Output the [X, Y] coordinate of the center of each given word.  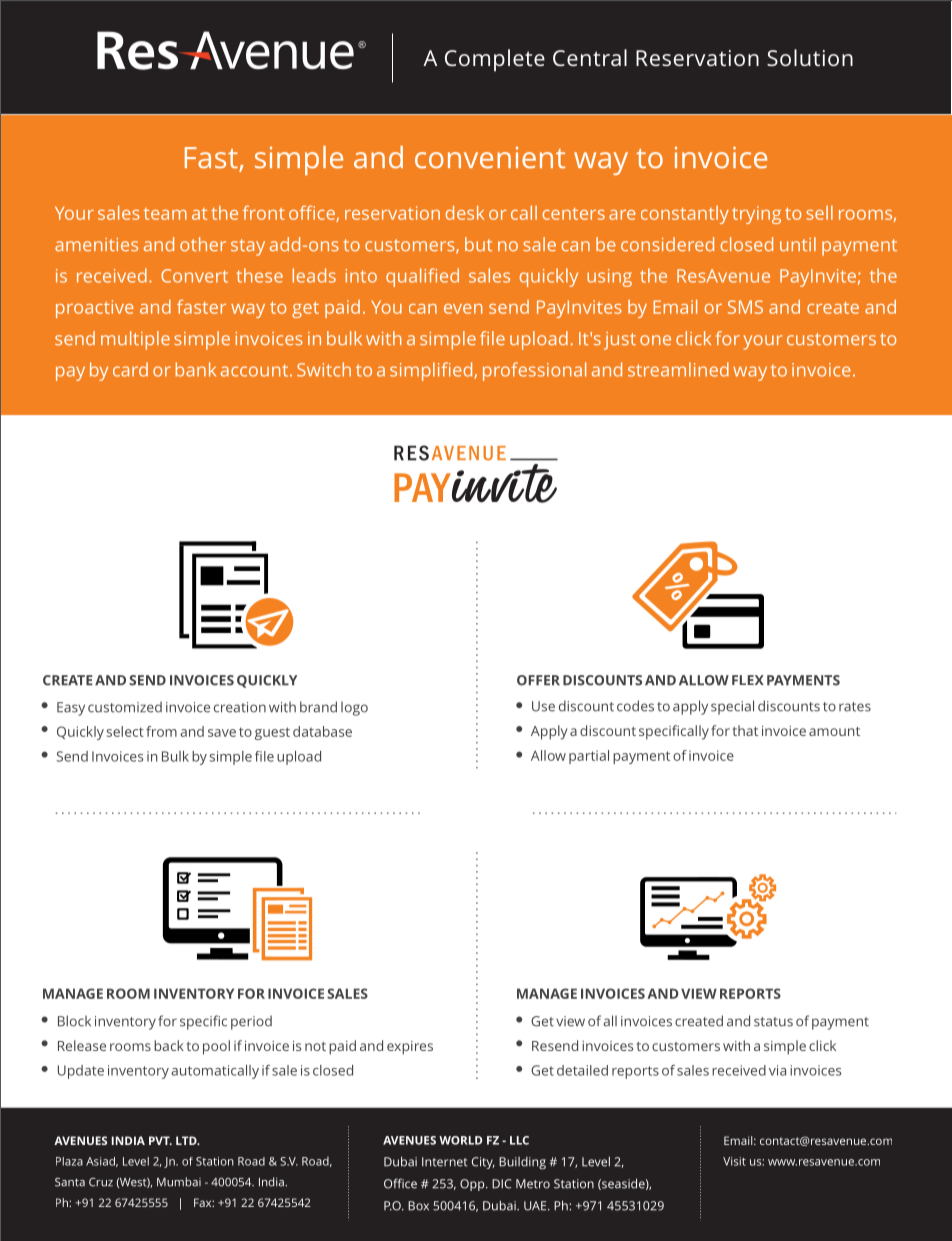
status [773, 1022]
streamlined [678, 369]
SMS [745, 307]
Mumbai [179, 1182]
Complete [495, 60]
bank [195, 369]
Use [543, 706]
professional [534, 371]
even [463, 309]
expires [410, 1048]
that [745, 730]
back [169, 1045]
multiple [135, 340]
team [165, 214]
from [161, 731]
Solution [810, 57]
